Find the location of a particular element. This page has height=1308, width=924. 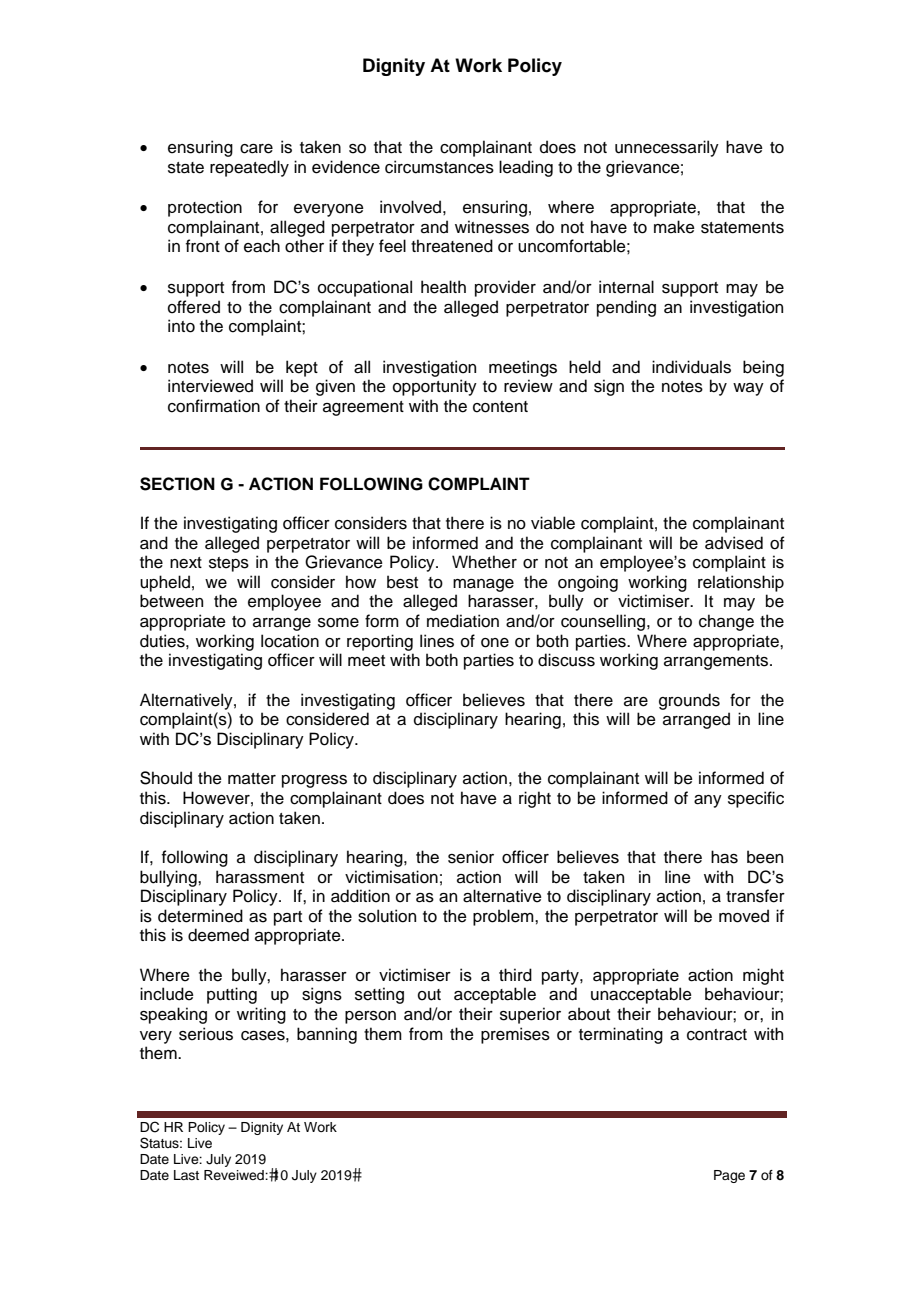

problem is located at coordinates (504, 917).
